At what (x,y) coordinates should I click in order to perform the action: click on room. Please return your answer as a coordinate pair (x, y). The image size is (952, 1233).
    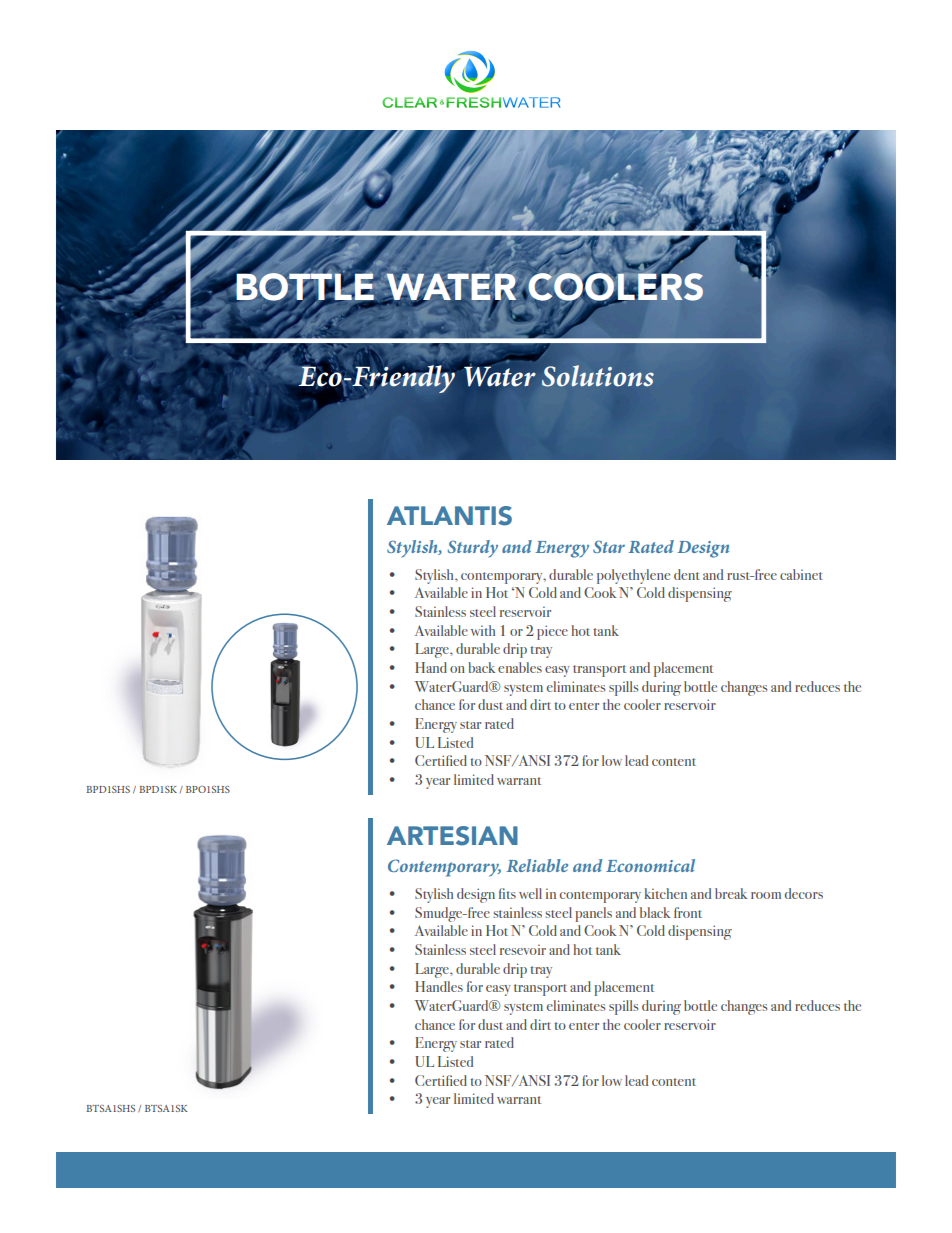
    Looking at the image, I should click on (766, 895).
